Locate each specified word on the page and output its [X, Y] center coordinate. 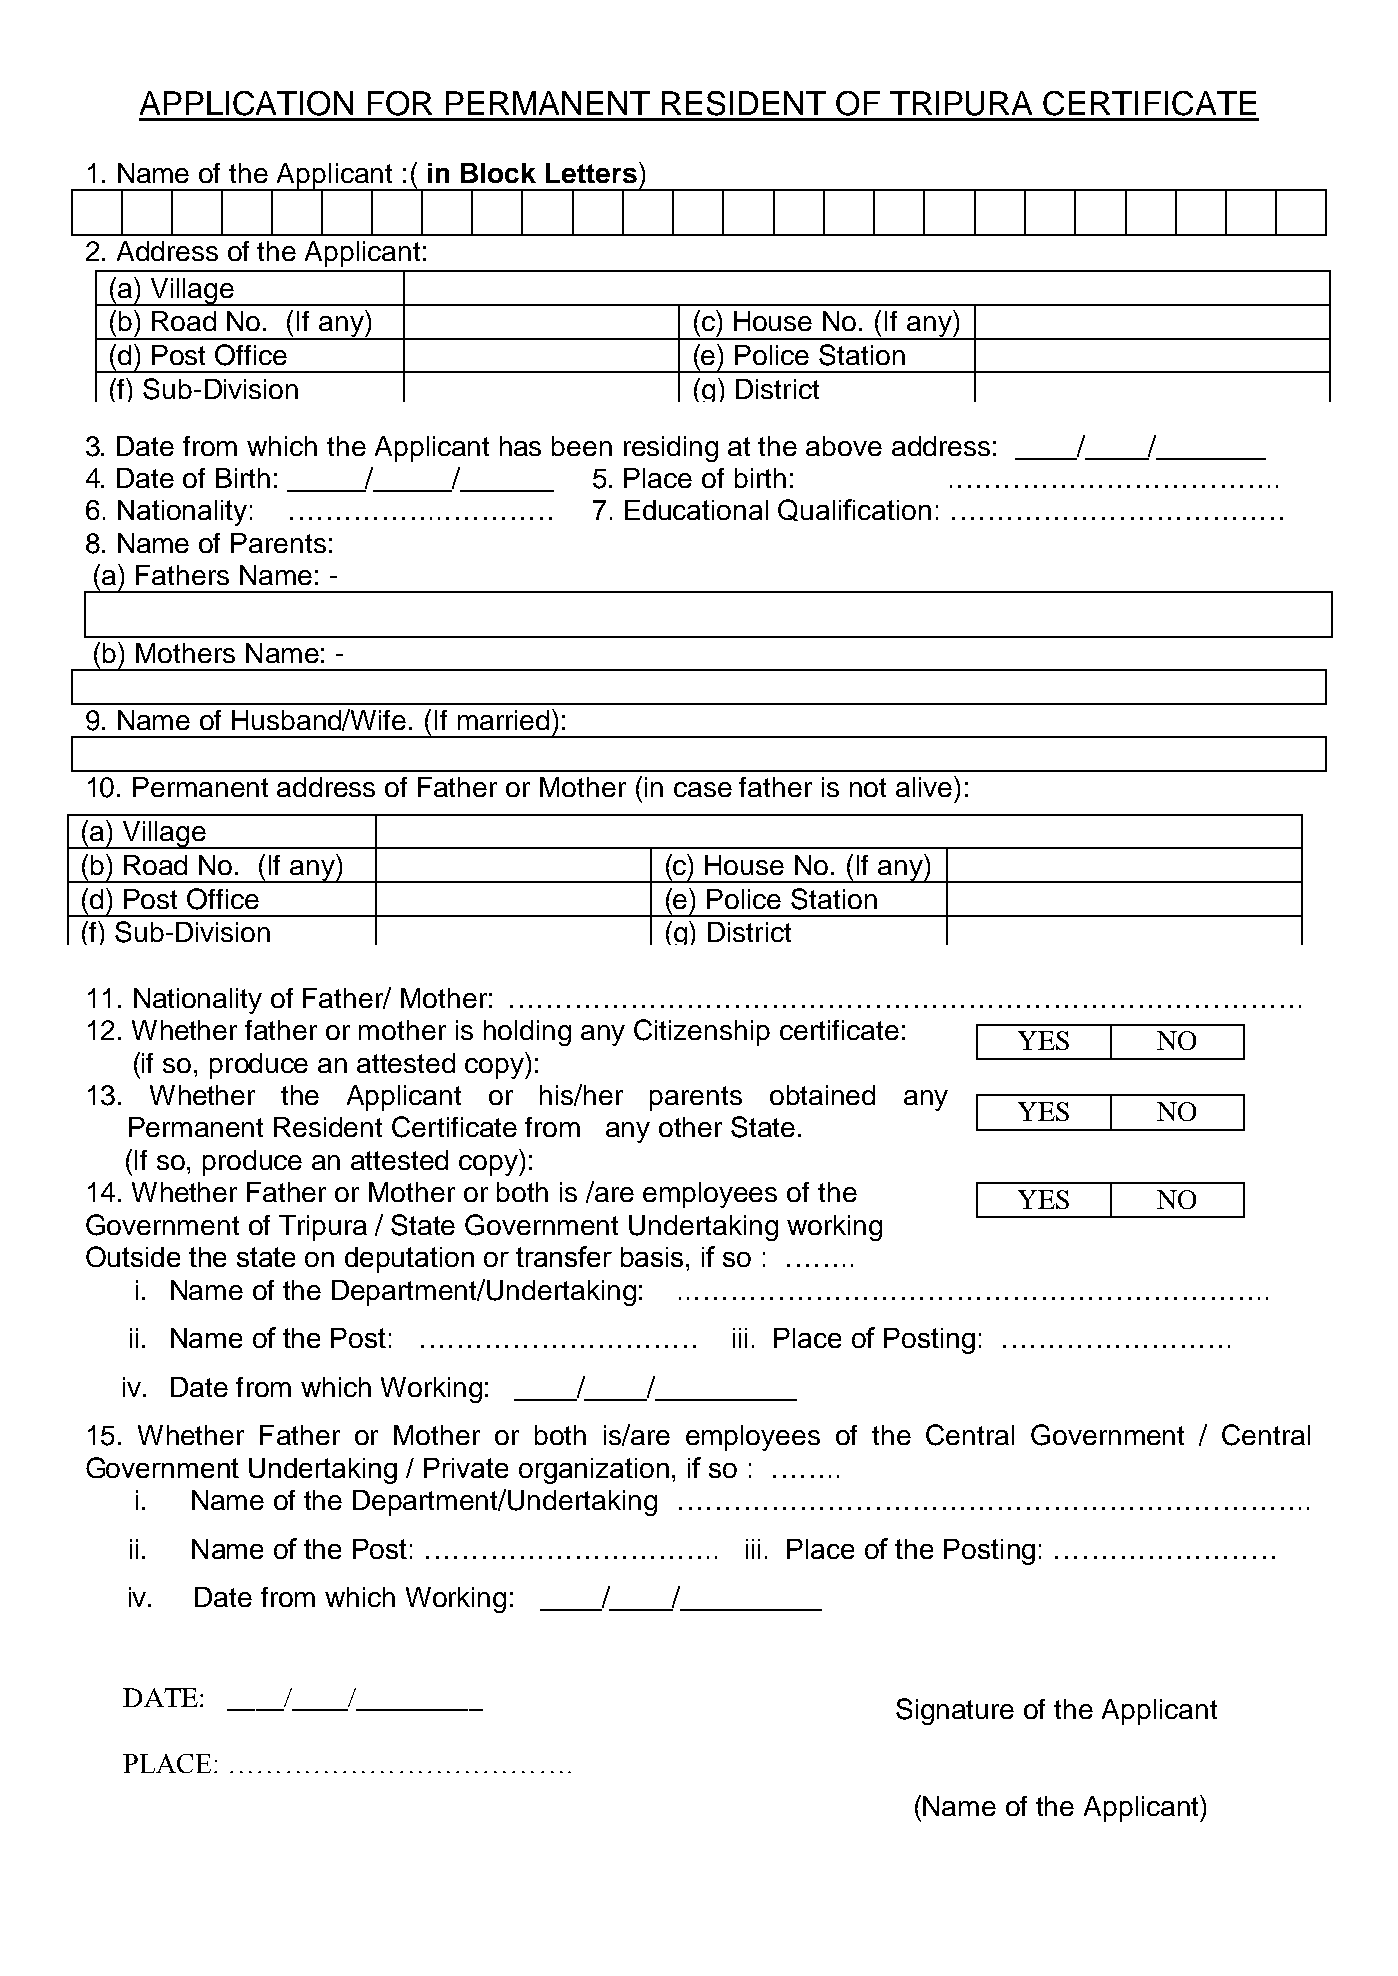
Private [466, 1468]
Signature [955, 1711]
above [844, 446]
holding [527, 1033]
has [520, 446]
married [503, 720]
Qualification [854, 510]
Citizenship [702, 1032]
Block [498, 173]
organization [594, 1471]
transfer [564, 1256]
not [868, 787]
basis [654, 1257]
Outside [133, 1256]
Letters [591, 173]
